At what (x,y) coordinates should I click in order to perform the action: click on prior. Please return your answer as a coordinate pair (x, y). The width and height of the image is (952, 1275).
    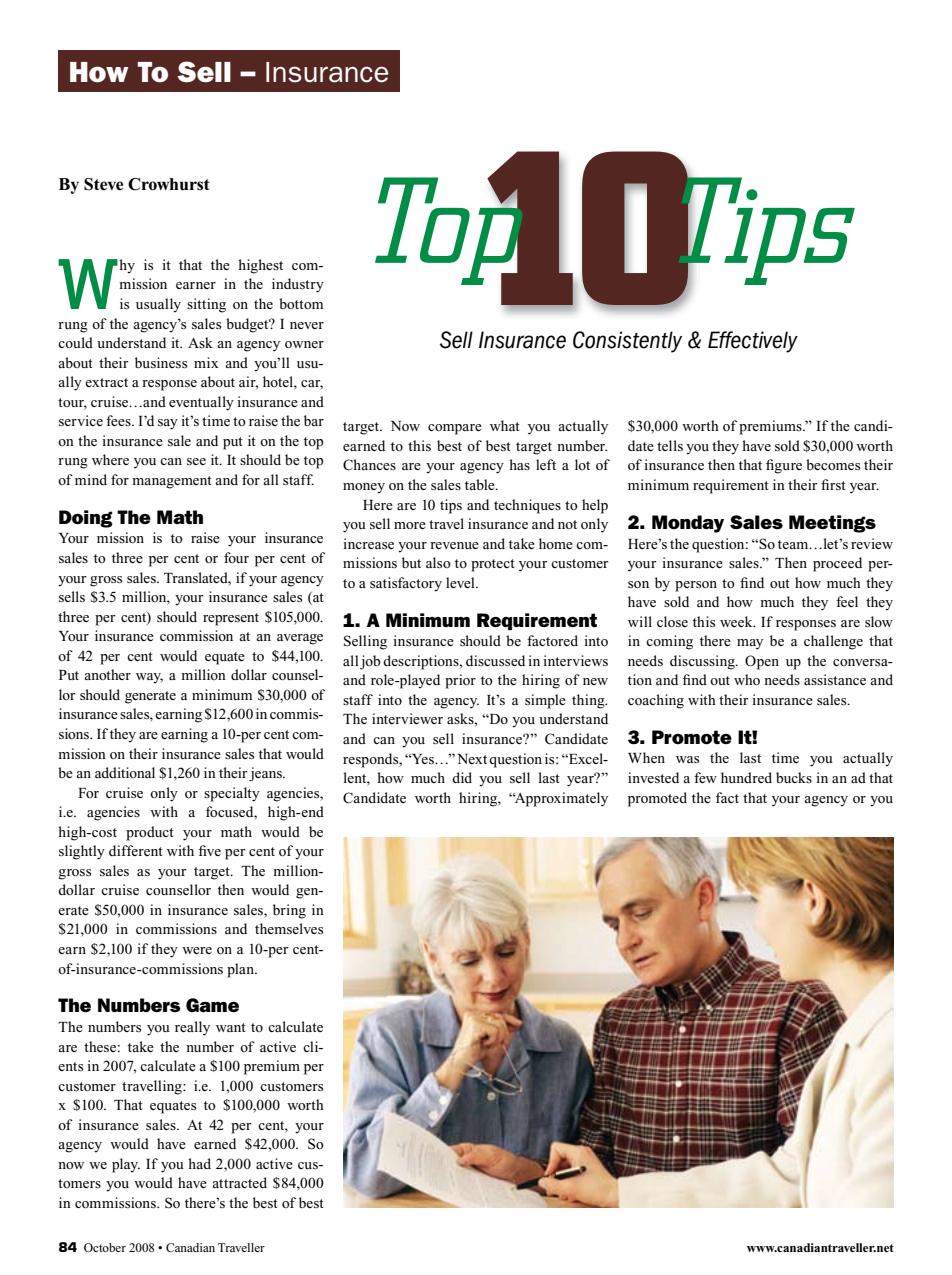
    Looking at the image, I should click on (460, 681).
